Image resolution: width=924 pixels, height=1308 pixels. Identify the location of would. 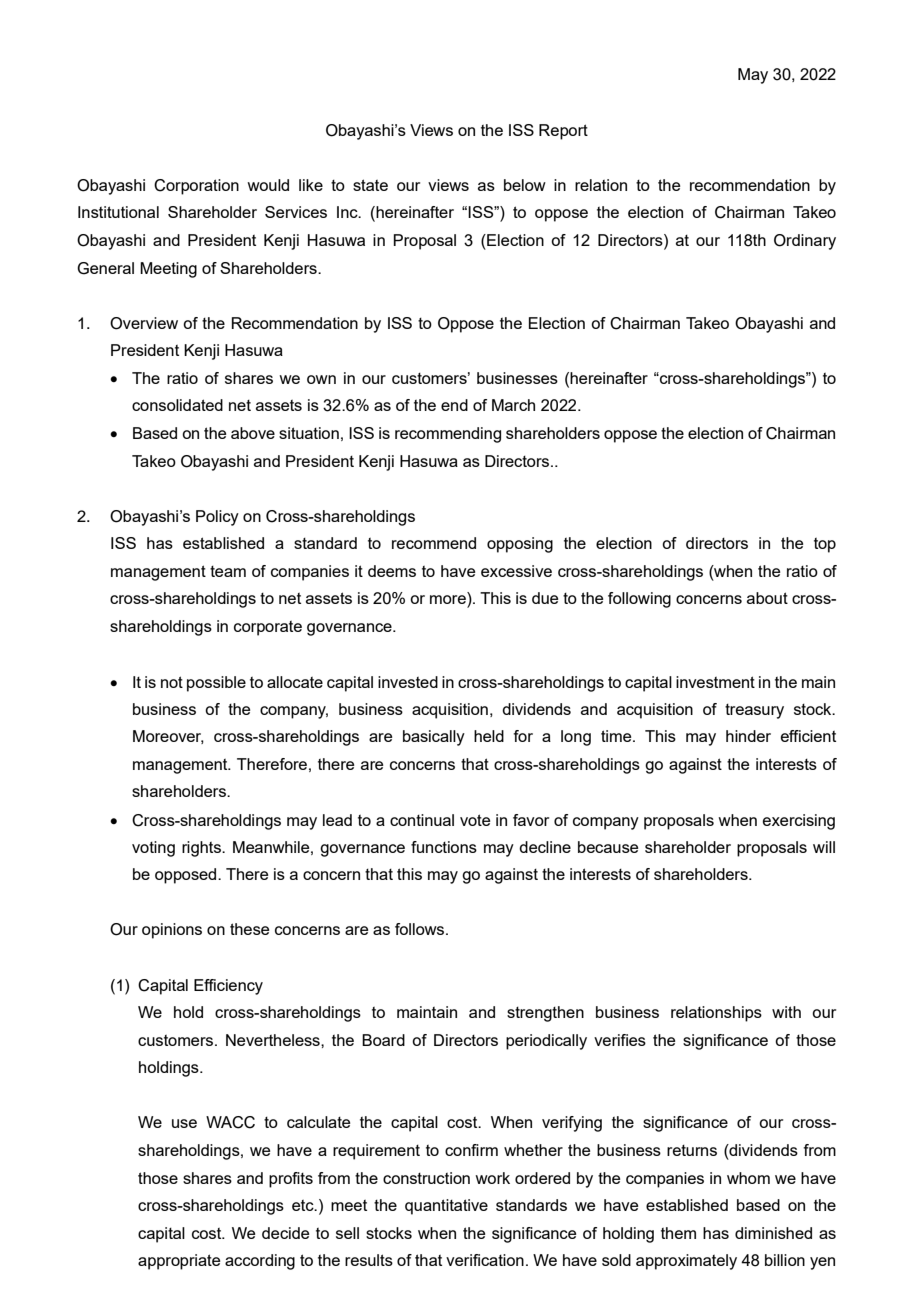
(268, 185).
